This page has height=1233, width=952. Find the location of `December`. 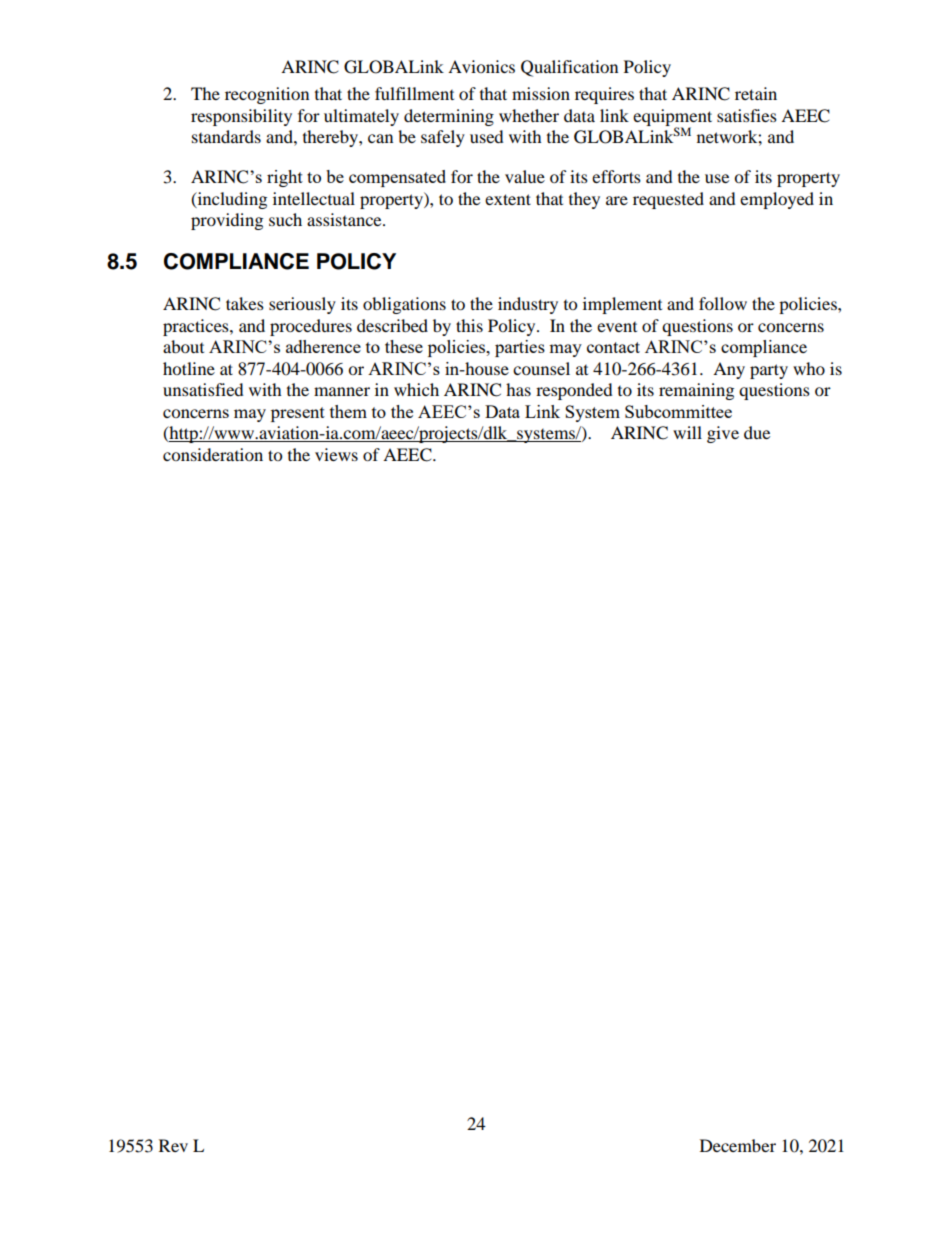

December is located at coordinates (738, 1145).
